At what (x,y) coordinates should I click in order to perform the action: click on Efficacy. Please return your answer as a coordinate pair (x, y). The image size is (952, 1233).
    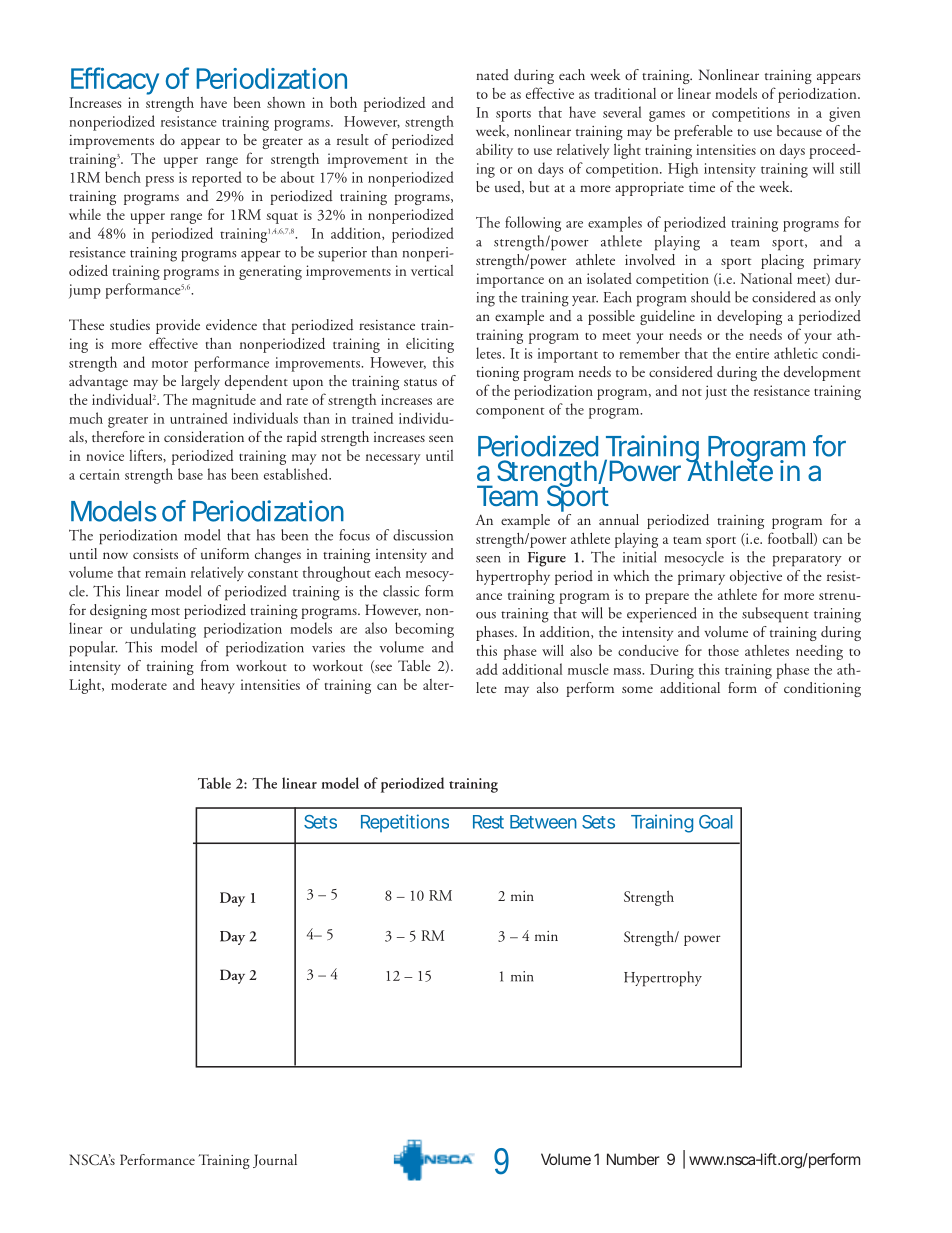
    Looking at the image, I should click on (114, 82).
